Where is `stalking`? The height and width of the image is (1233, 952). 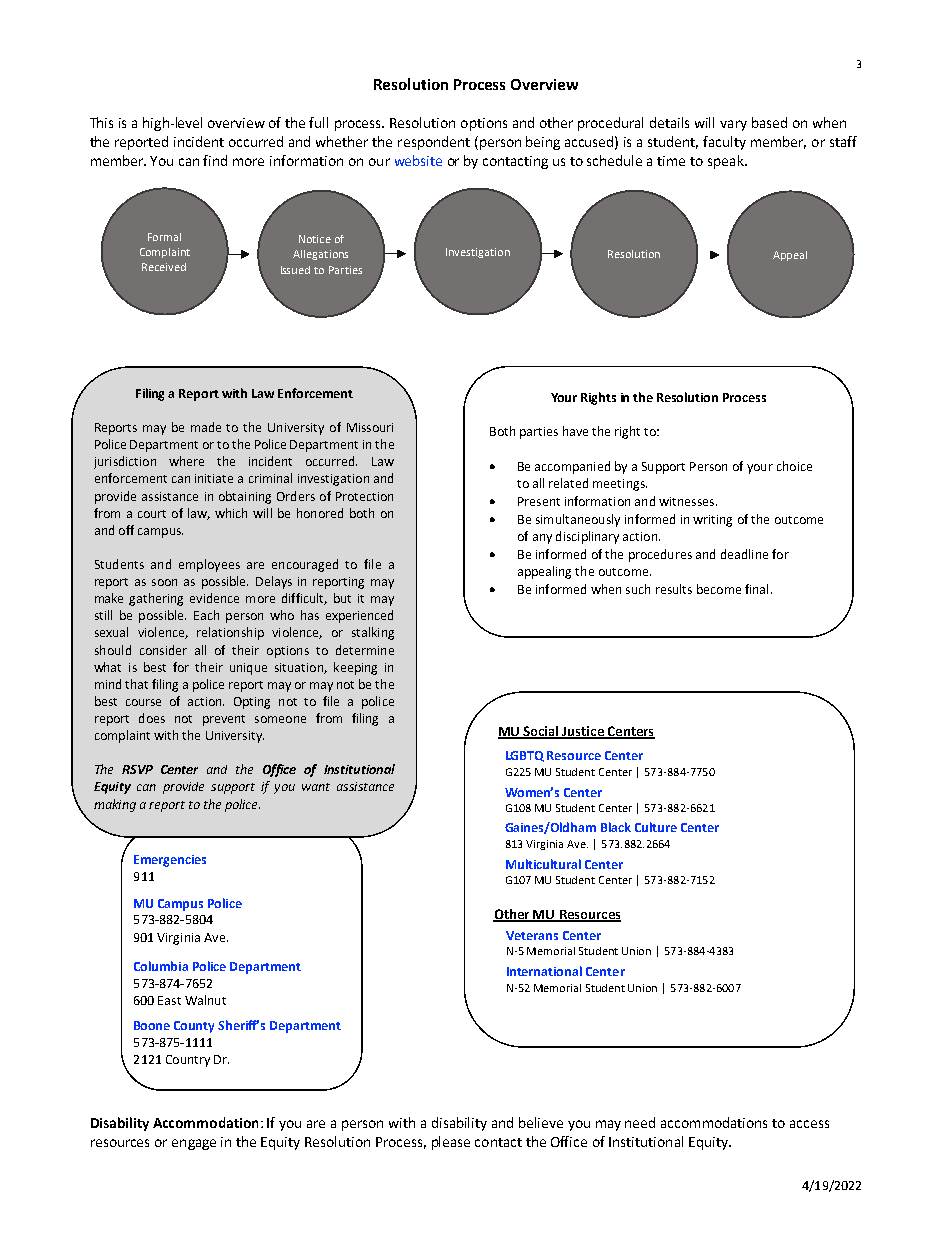 stalking is located at coordinates (373, 633).
